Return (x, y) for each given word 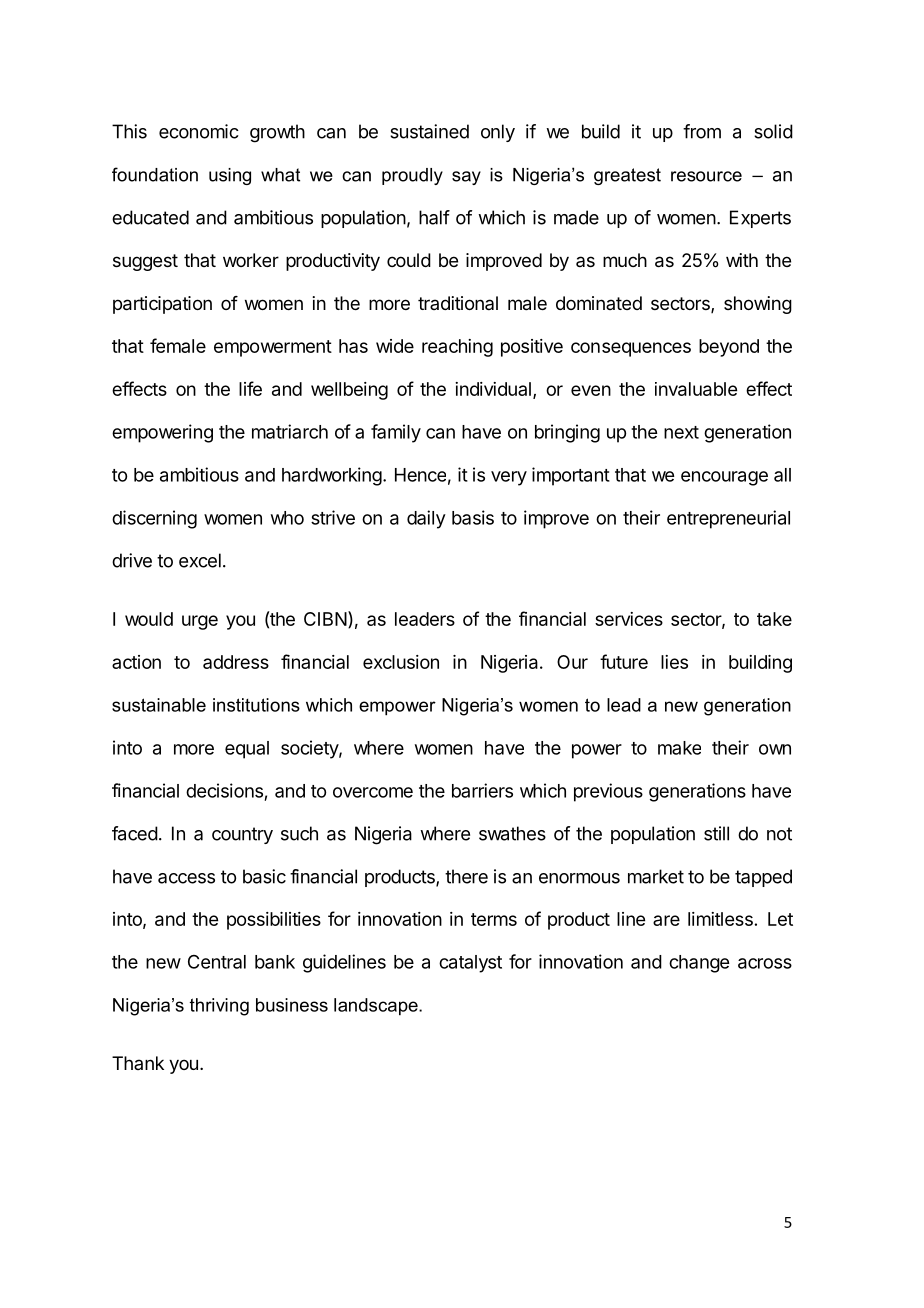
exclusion (401, 662)
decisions (224, 790)
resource (706, 176)
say (466, 178)
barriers (482, 790)
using (230, 176)
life (250, 388)
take (774, 619)
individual (493, 389)
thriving (219, 1007)
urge (200, 622)
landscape (377, 1007)
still (716, 833)
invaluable (696, 389)
